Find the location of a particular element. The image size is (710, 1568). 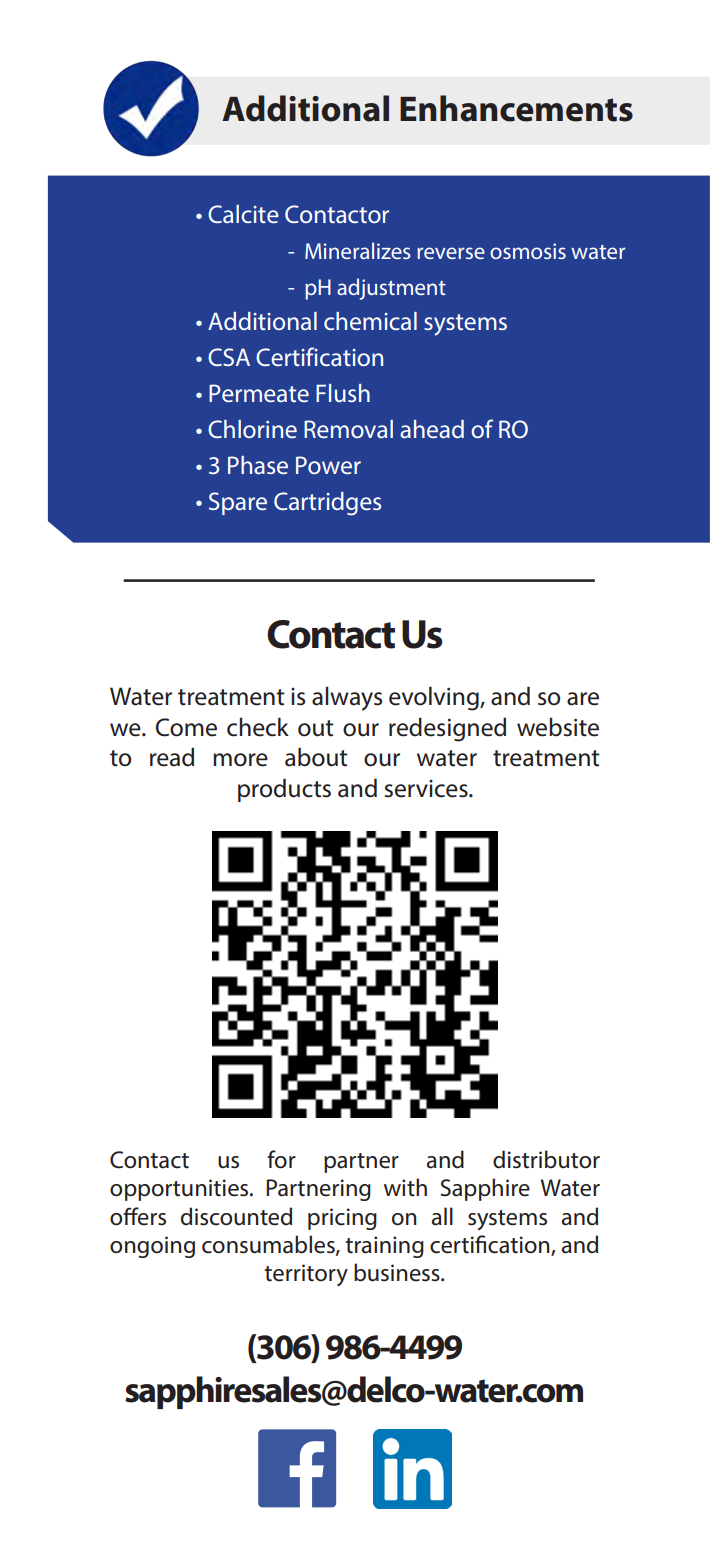

products is located at coordinates (284, 790).
